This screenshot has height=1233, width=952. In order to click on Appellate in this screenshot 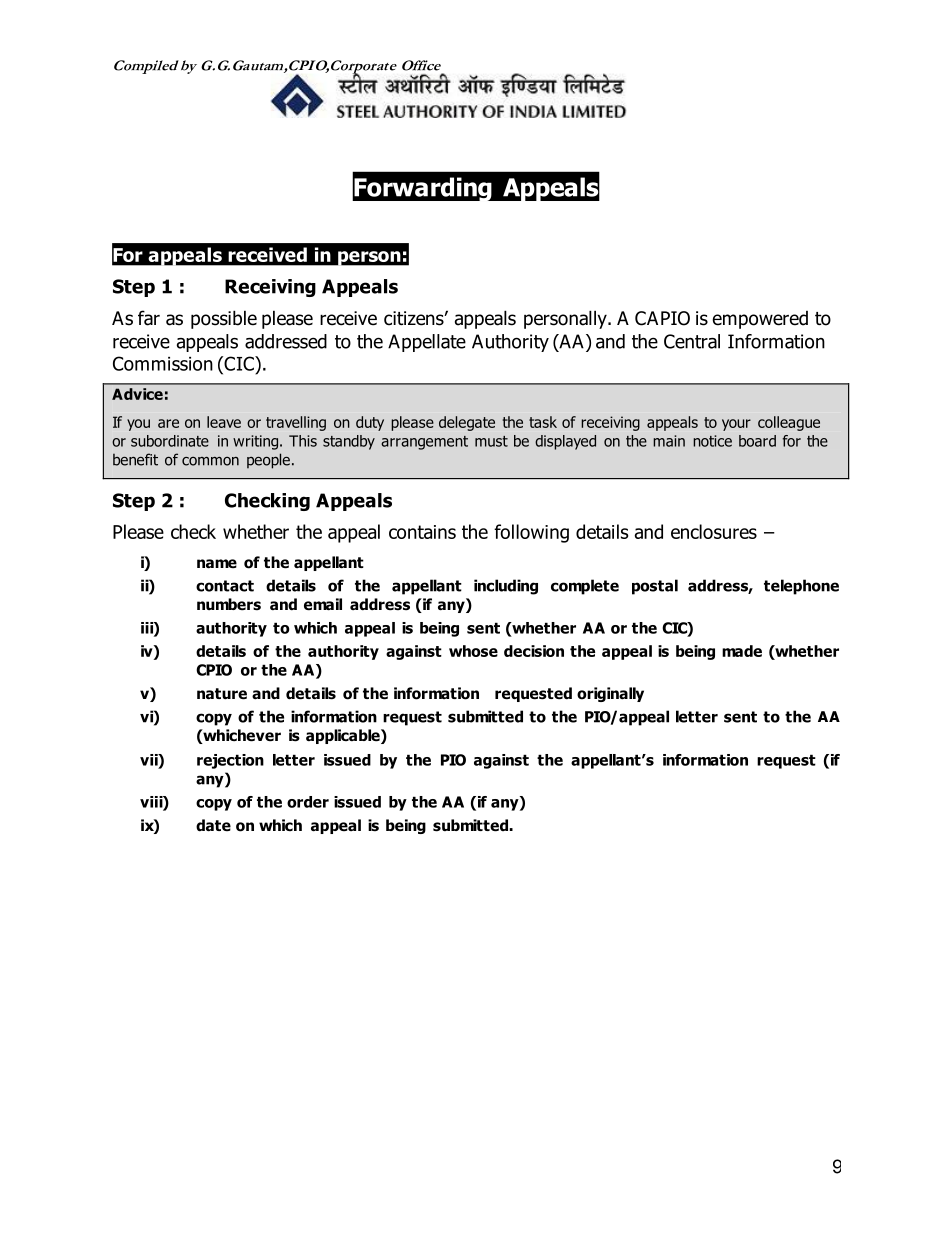, I will do `click(427, 343)`.
